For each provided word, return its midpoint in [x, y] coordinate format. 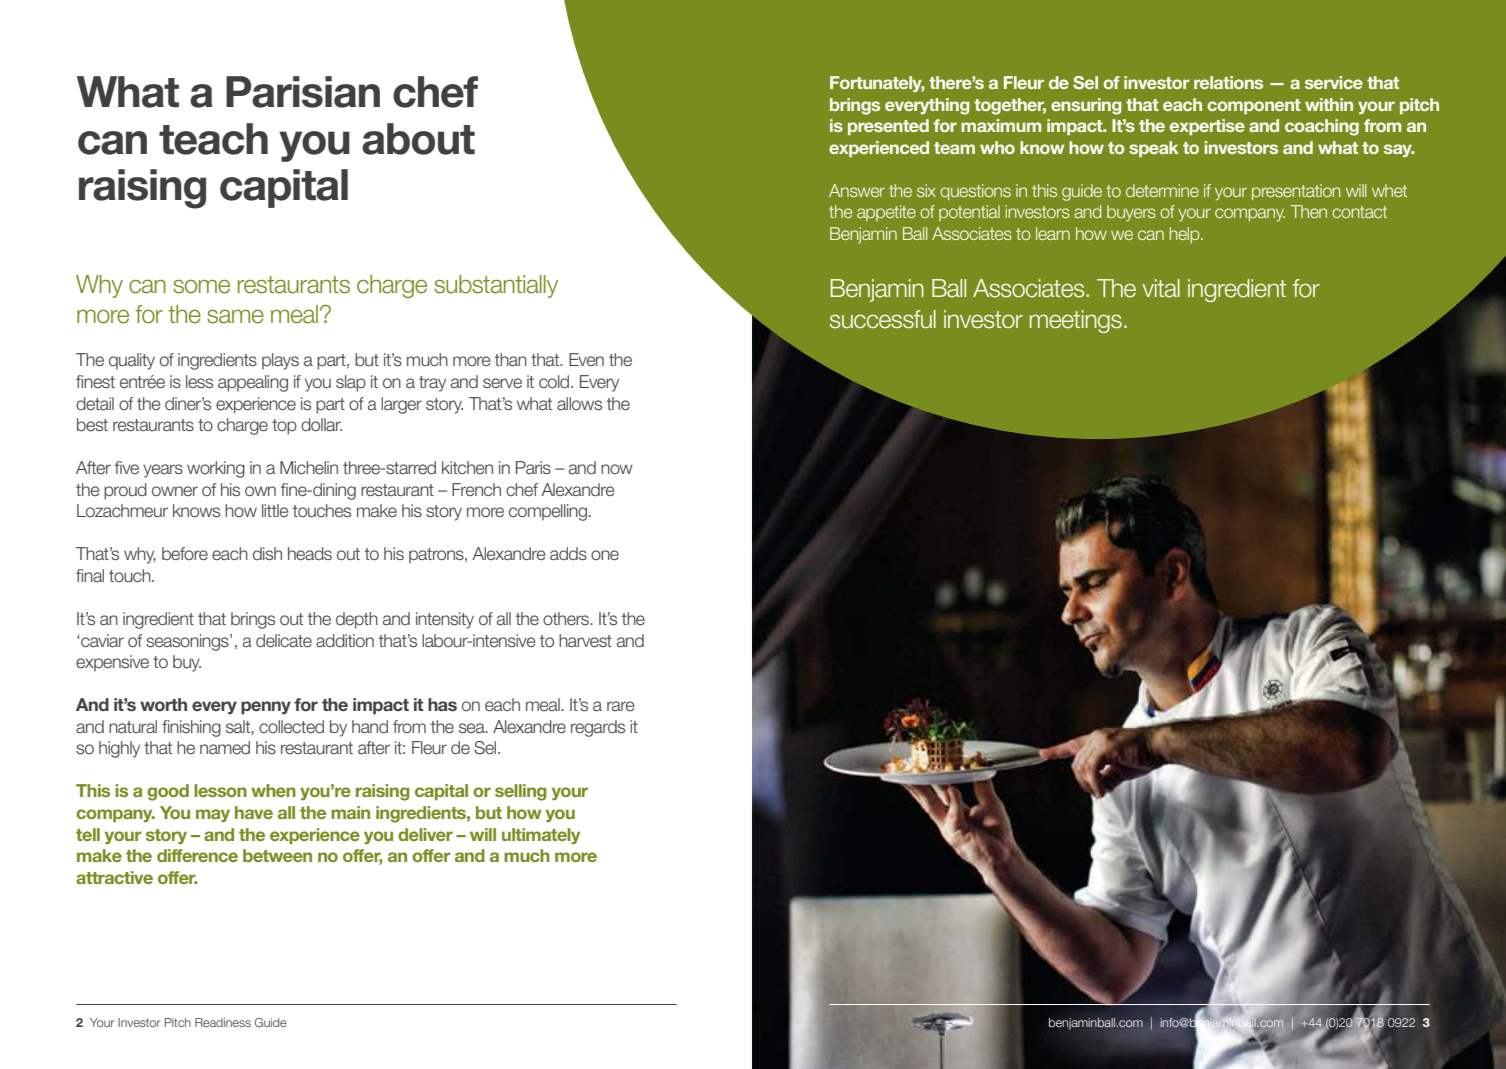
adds [568, 554]
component [1254, 106]
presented [888, 127]
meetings [1076, 321]
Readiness [223, 1022]
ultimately [541, 836]
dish [267, 553]
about [418, 139]
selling [521, 792]
